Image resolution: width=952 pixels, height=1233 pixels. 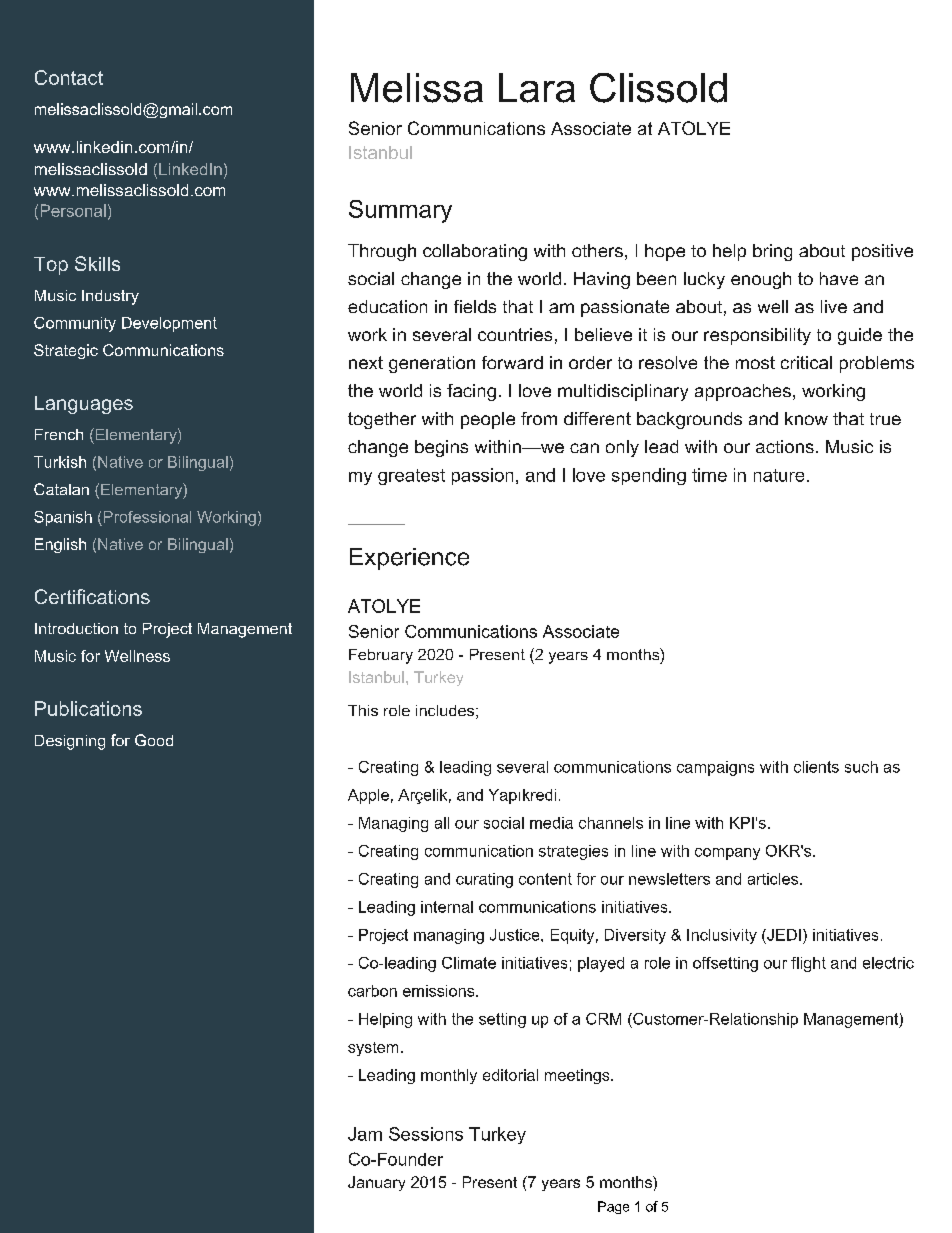 What do you see at coordinates (816, 767) in the screenshot?
I see `clients` at bounding box center [816, 767].
